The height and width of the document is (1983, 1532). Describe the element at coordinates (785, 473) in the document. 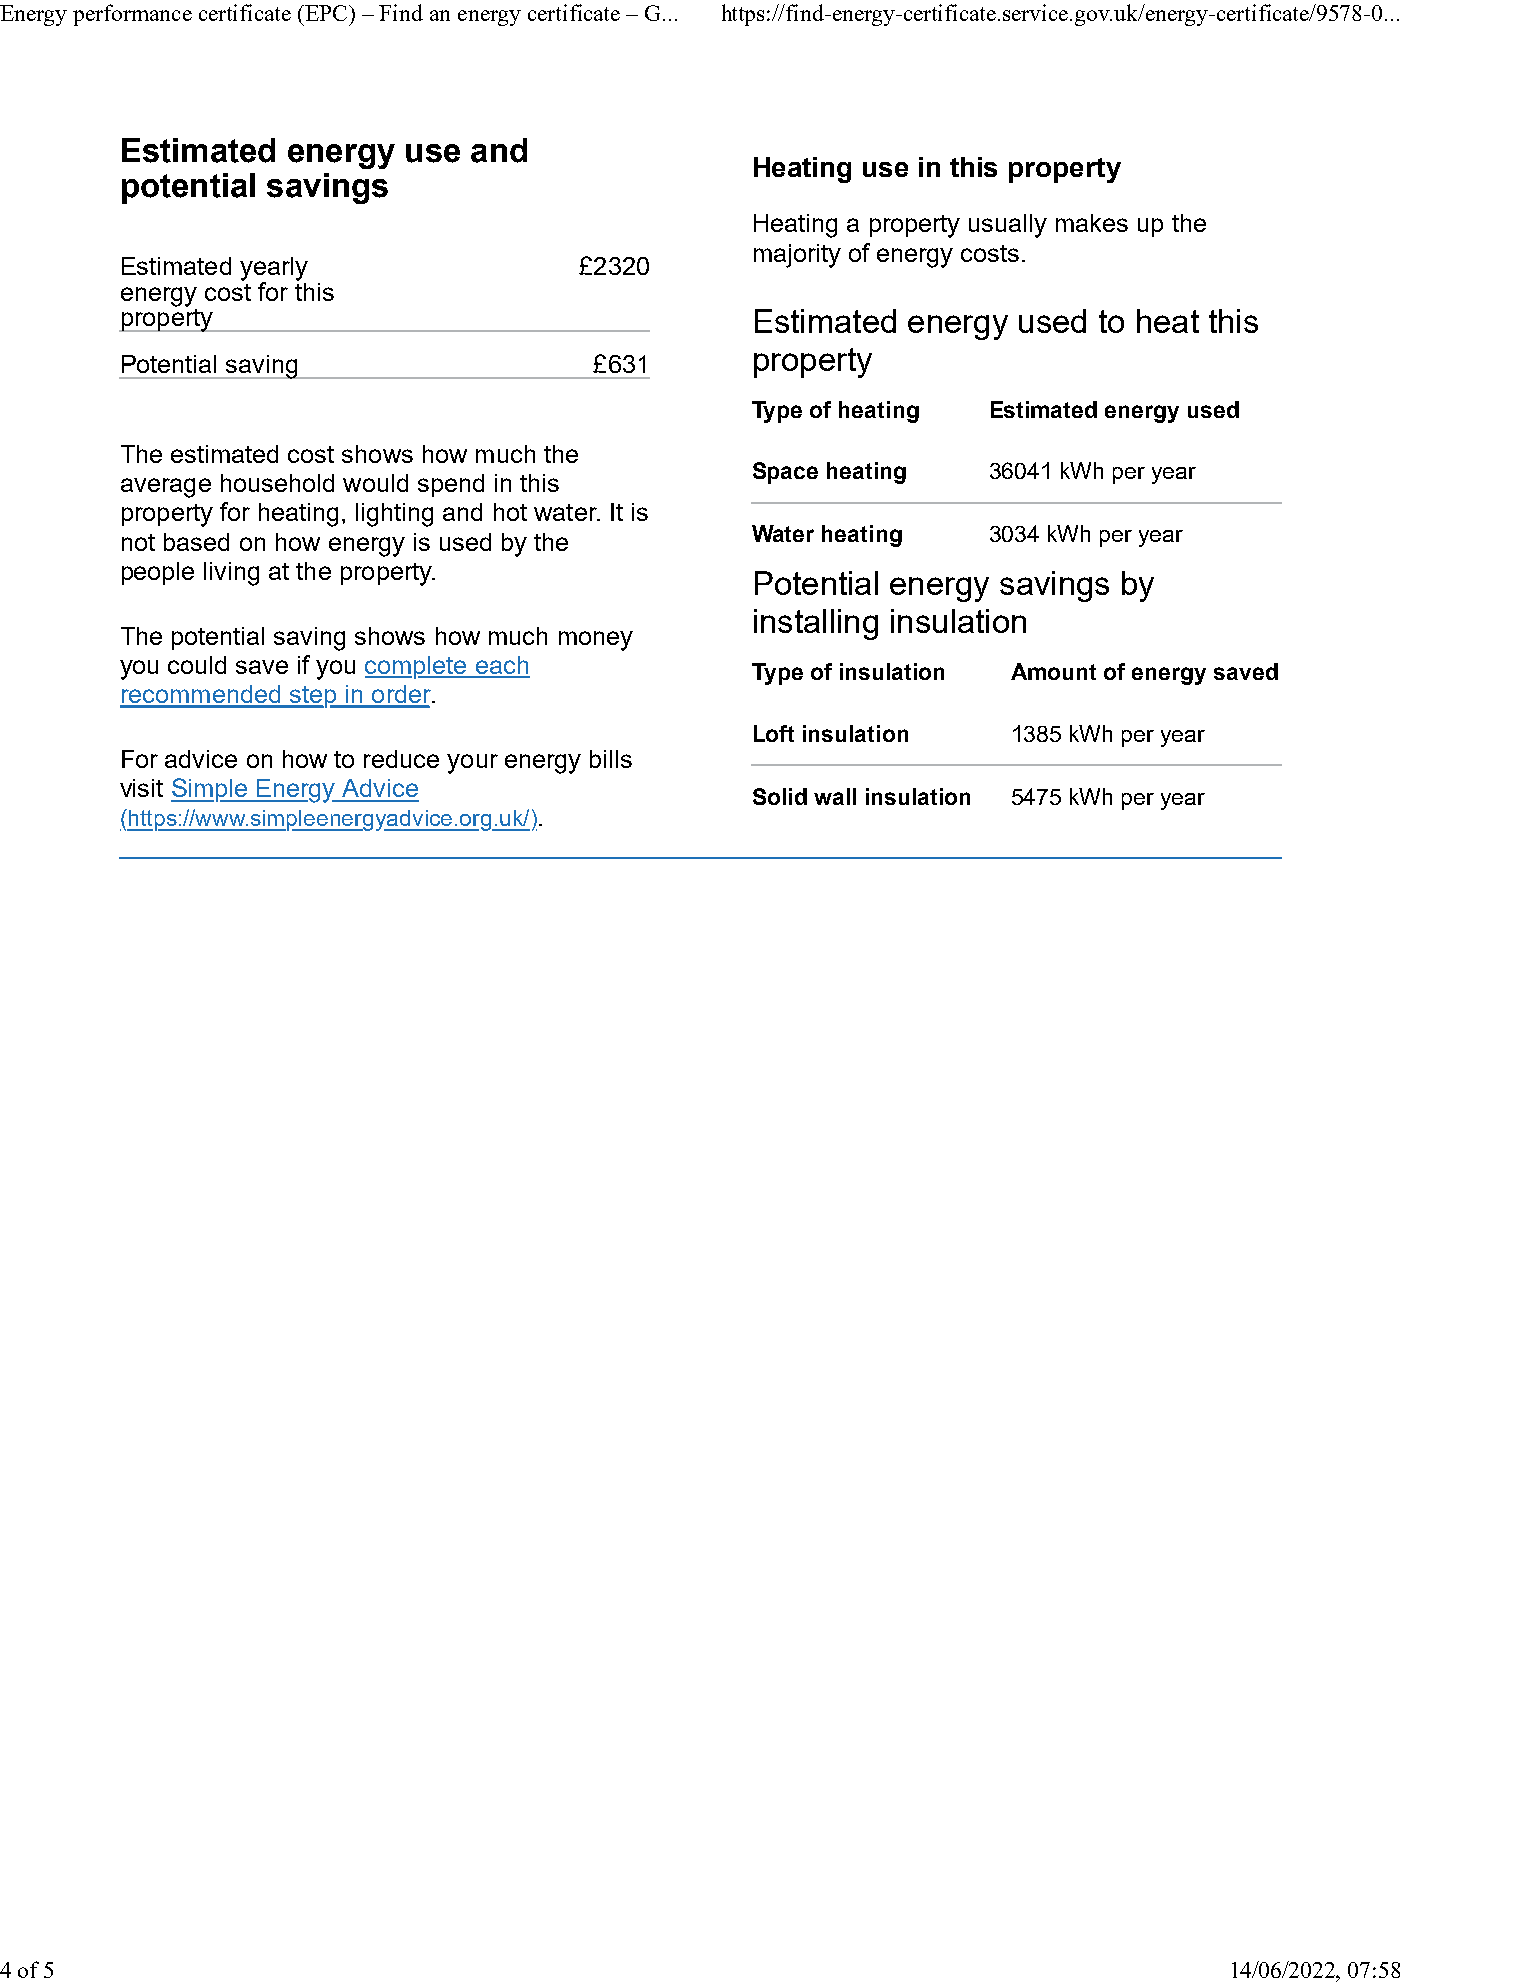

I see `Space` at that location.
